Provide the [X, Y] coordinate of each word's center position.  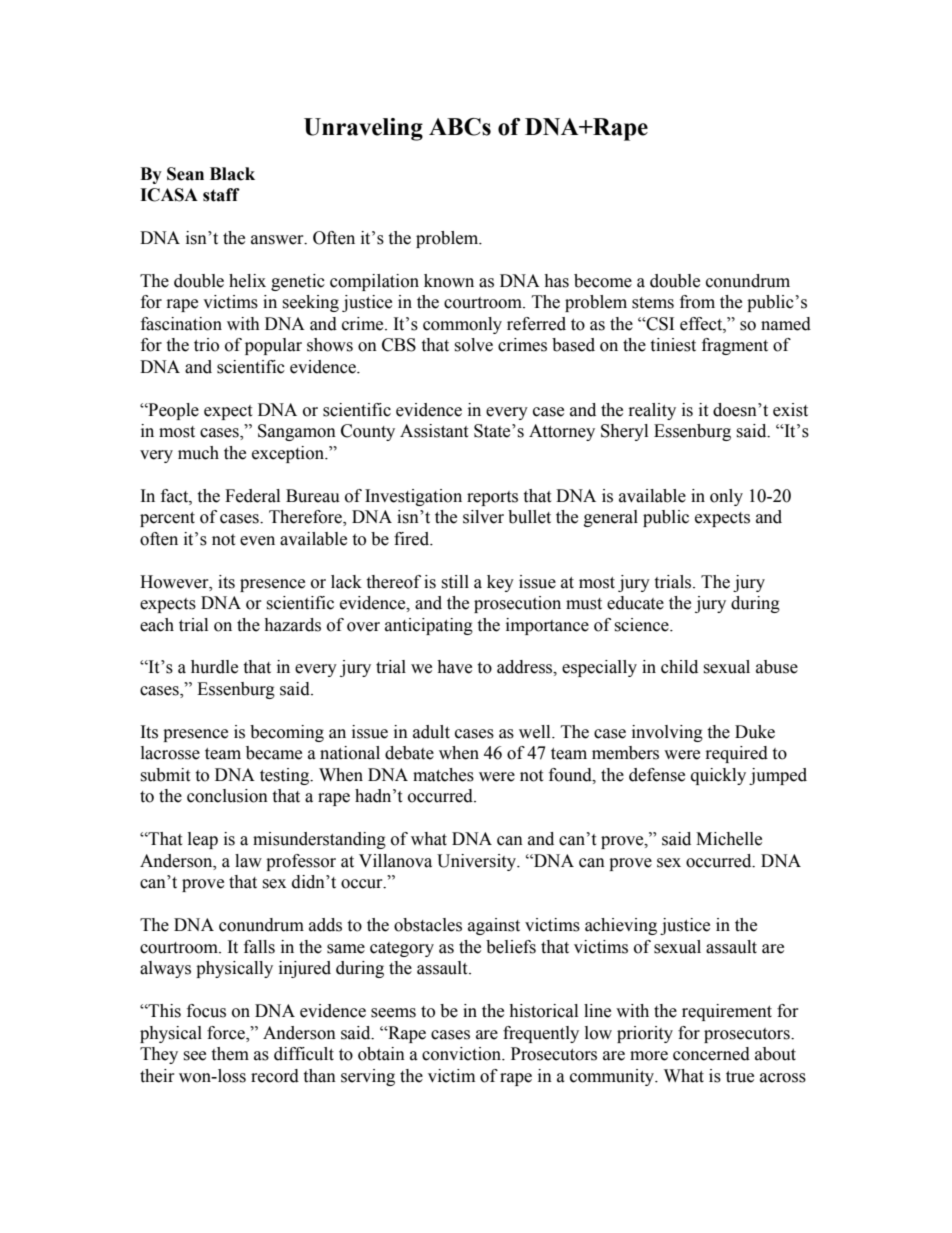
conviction [463, 1054]
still [455, 582]
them [230, 1054]
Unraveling [363, 129]
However [175, 582]
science [642, 625]
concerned [711, 1054]
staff [221, 195]
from [697, 302]
